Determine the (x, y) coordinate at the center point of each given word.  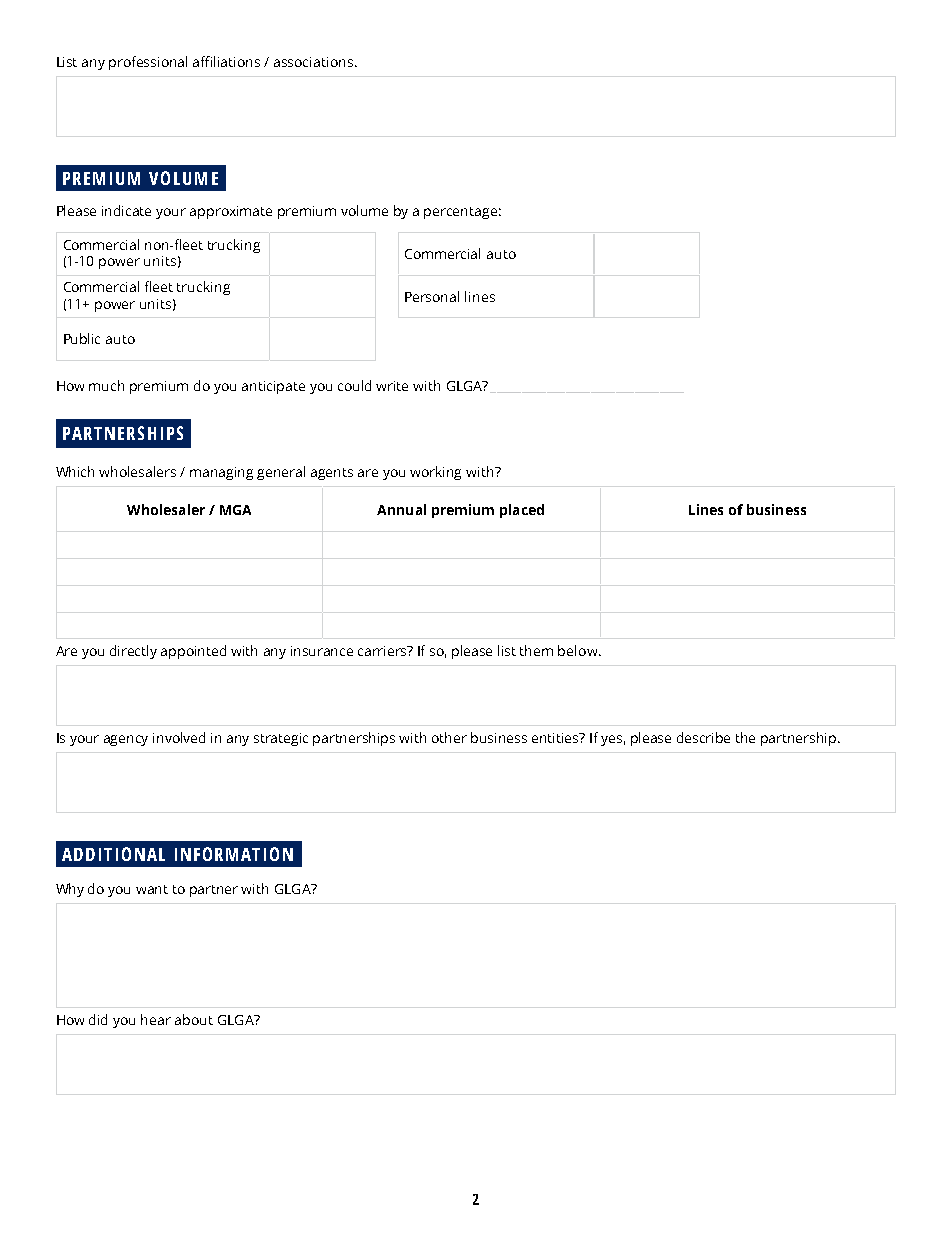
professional (148, 63)
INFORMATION (234, 854)
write (392, 386)
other (449, 737)
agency (126, 740)
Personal (432, 296)
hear (156, 1019)
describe (703, 737)
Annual (401, 509)
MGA (235, 510)
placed (522, 511)
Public (82, 338)
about (194, 1019)
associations (313, 62)
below (579, 650)
